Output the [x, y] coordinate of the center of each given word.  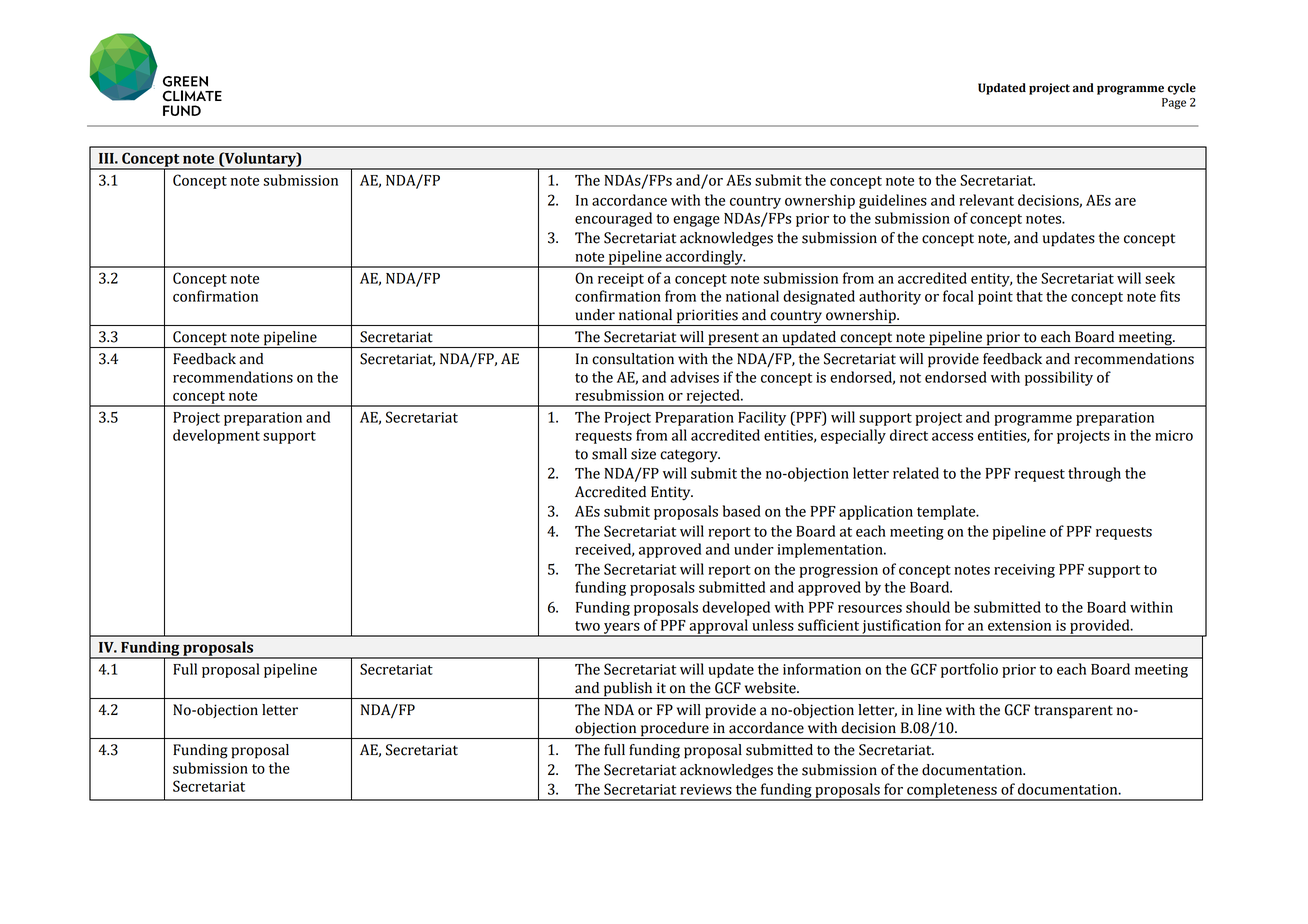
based [742, 511]
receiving [1024, 571]
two [587, 626]
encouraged [613, 219]
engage [696, 221]
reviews [706, 789]
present [733, 340]
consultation [633, 359]
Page [1174, 103]
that [1029, 296]
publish [628, 690]
